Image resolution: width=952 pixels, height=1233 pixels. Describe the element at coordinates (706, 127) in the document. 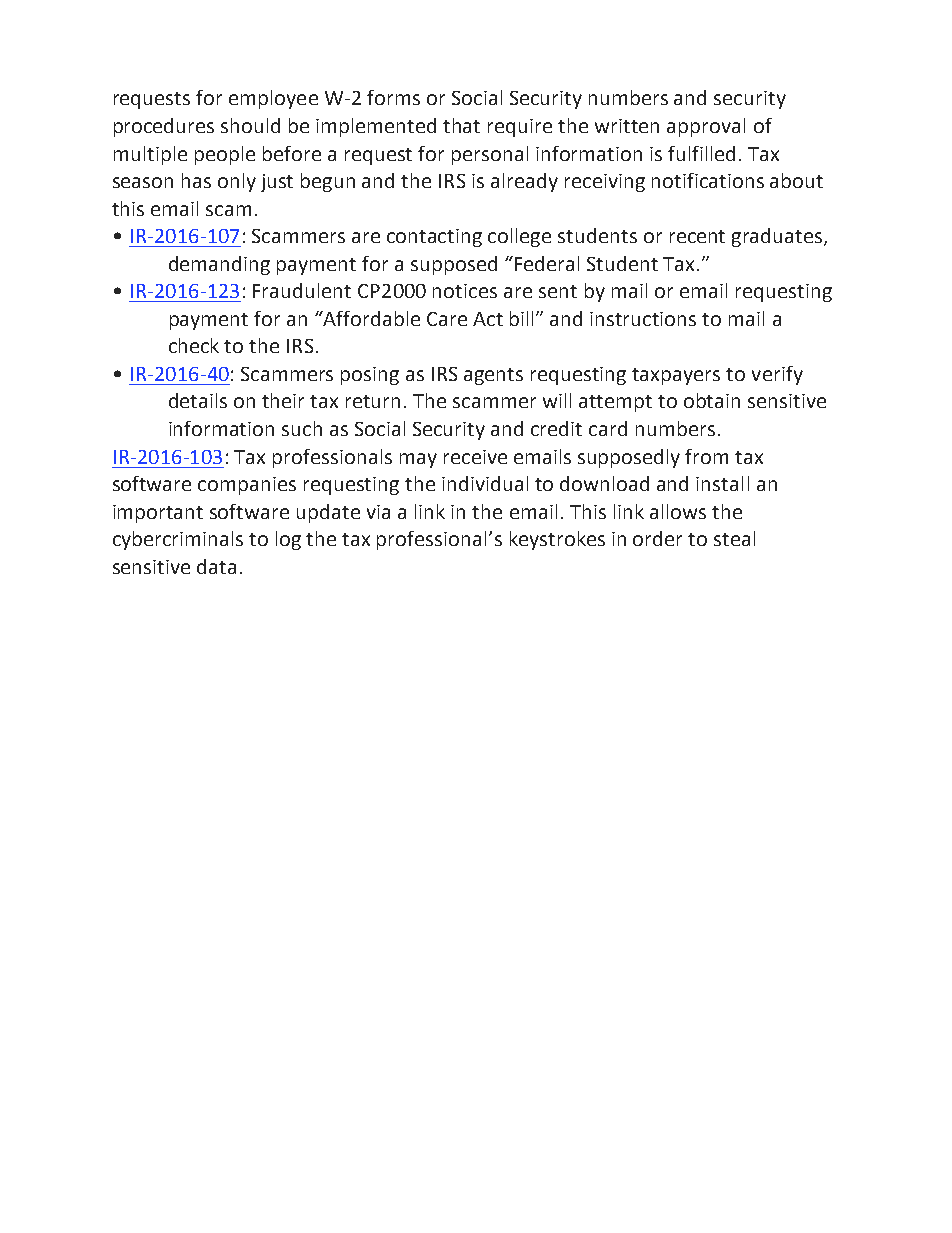

I see `approval` at that location.
